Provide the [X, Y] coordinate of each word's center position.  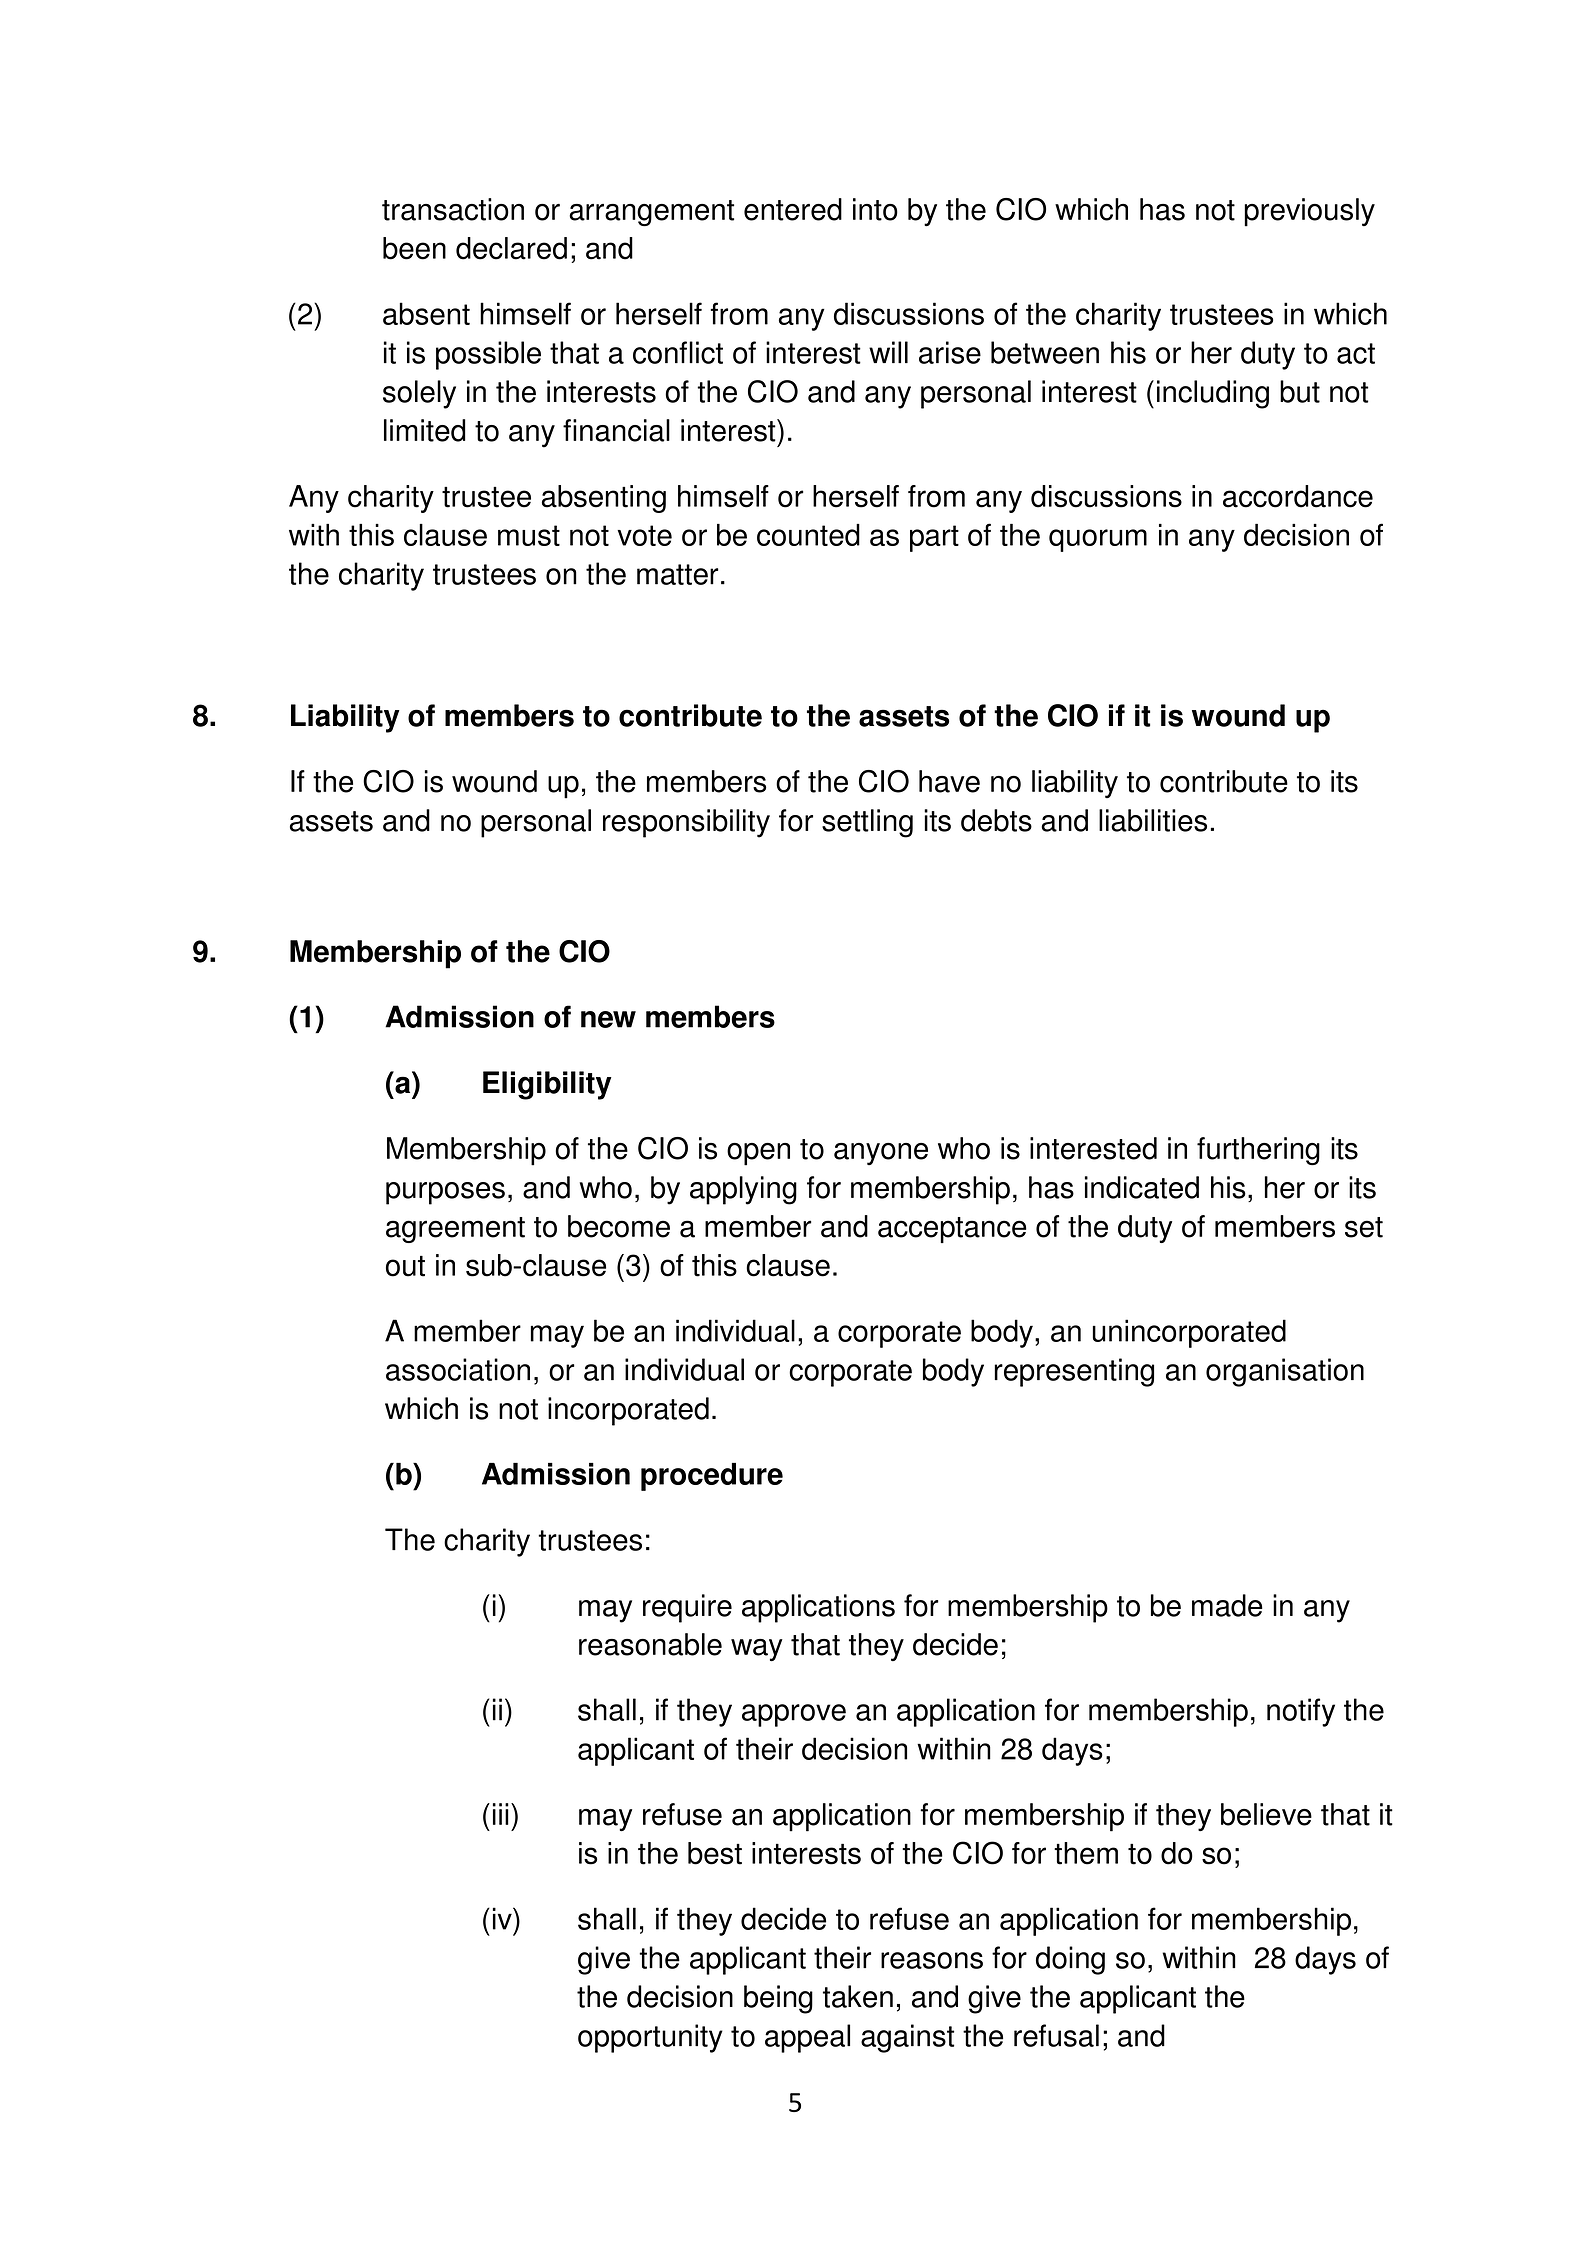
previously [1309, 212]
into [875, 209]
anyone [881, 1154]
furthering [1258, 1151]
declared [511, 248]
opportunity [650, 2038]
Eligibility [547, 1085]
